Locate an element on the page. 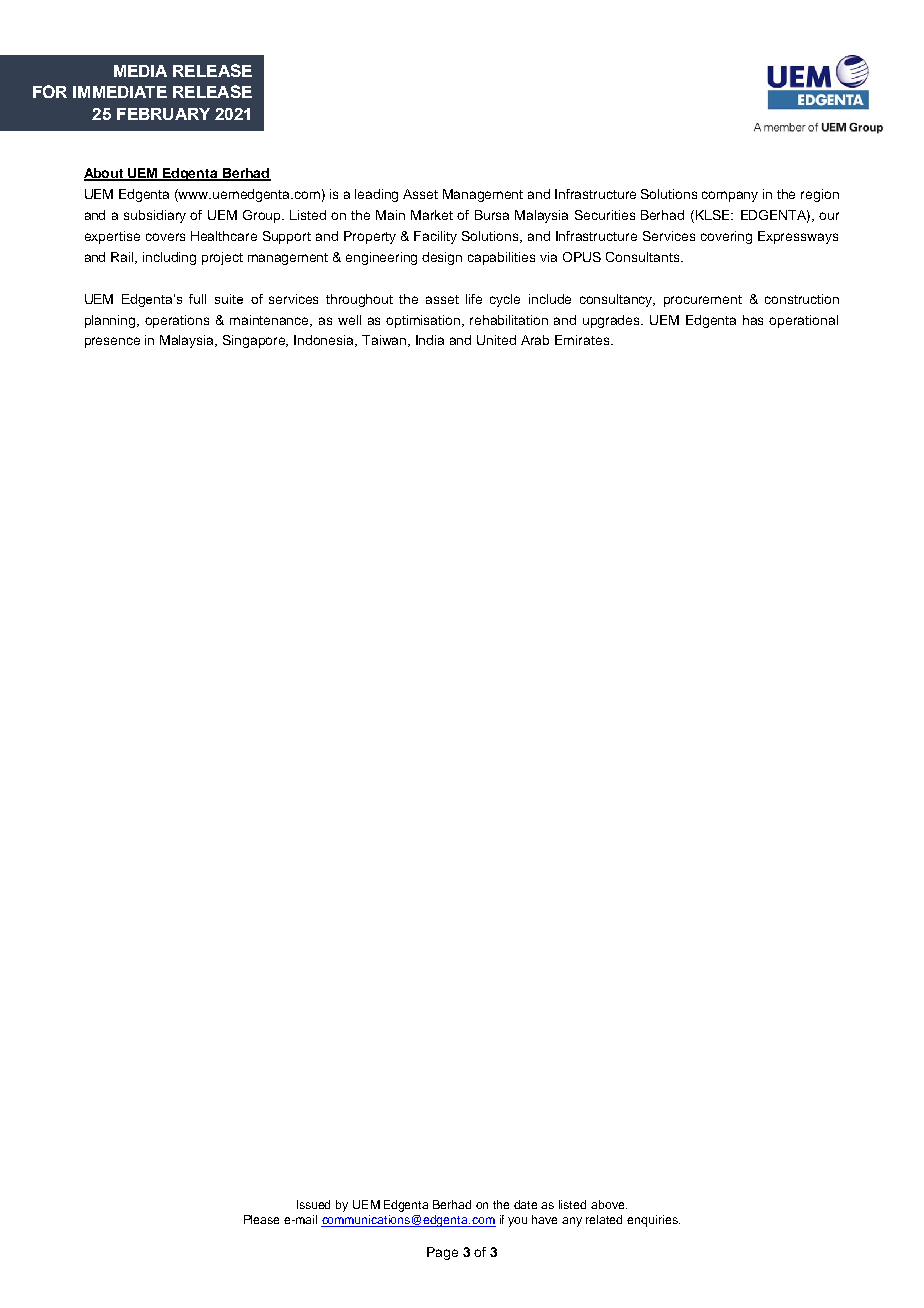 This document has height=1308, width=924. Taiwan is located at coordinates (385, 341).
